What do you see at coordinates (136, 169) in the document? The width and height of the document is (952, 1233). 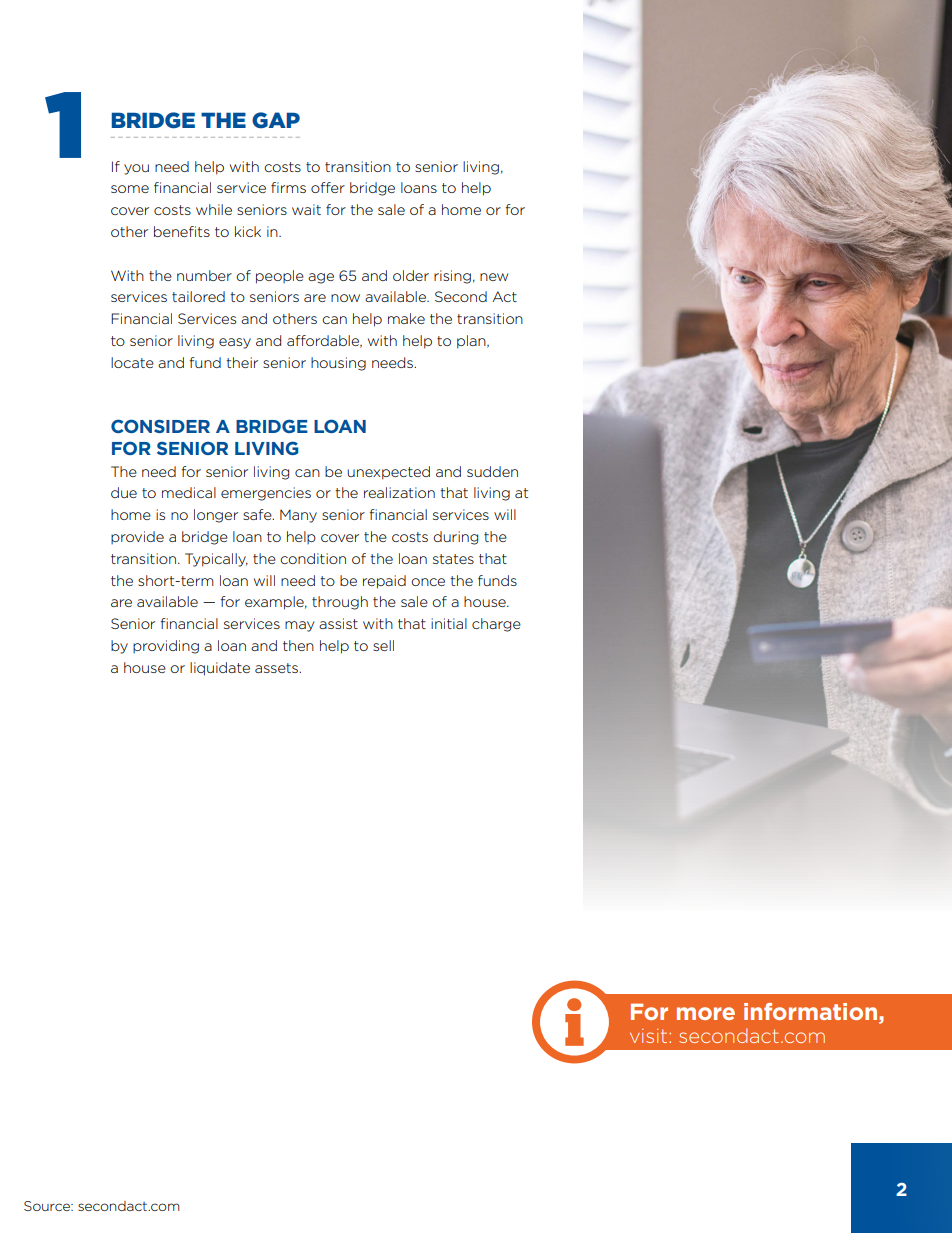 I see `you` at bounding box center [136, 169].
